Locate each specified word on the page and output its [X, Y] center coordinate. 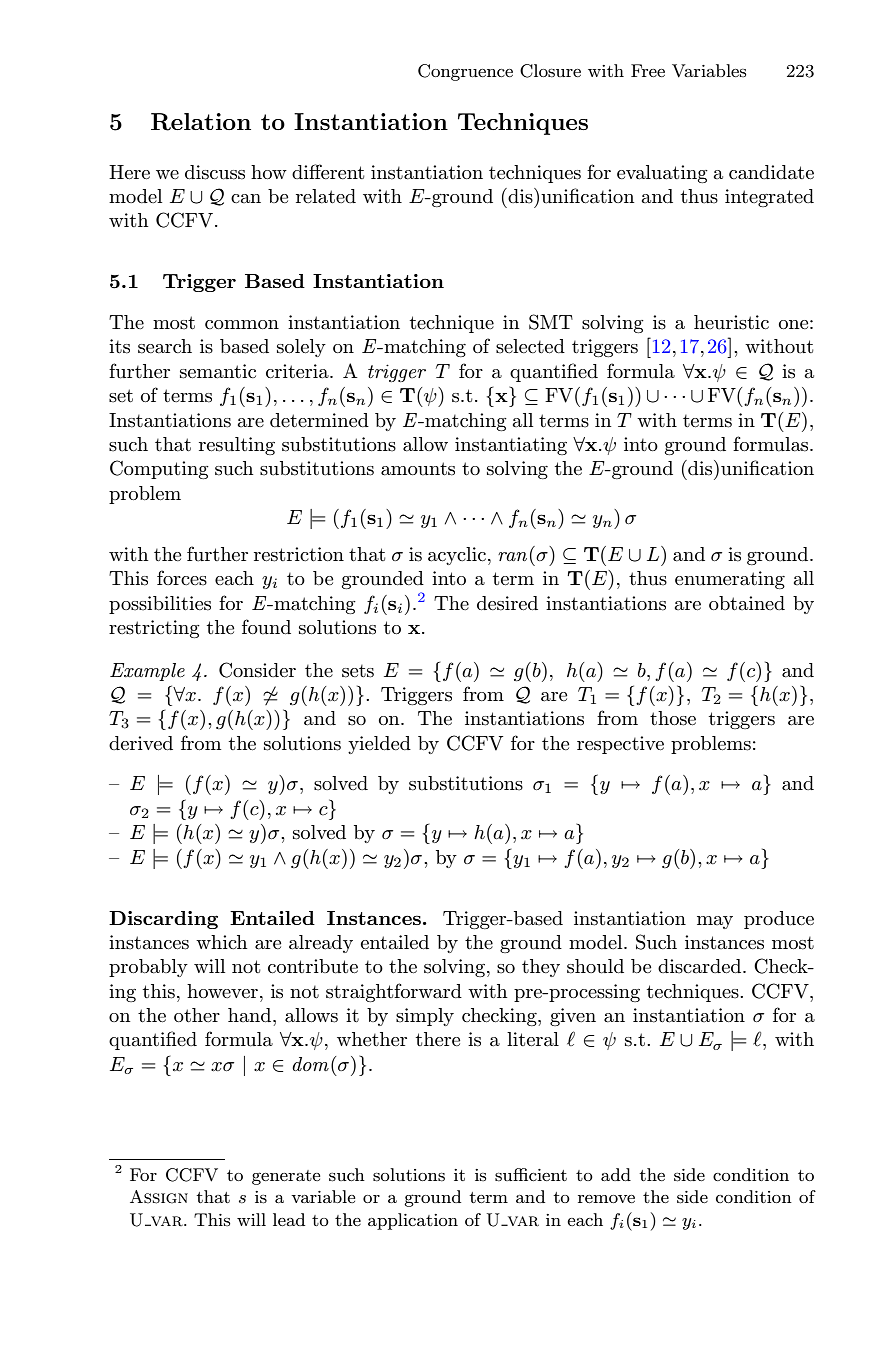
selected [530, 346]
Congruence [465, 72]
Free [648, 70]
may [715, 922]
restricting [154, 629]
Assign [159, 1197]
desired [507, 603]
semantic [218, 371]
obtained [747, 603]
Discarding [163, 920]
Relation [201, 122]
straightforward [394, 992]
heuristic [731, 322]
